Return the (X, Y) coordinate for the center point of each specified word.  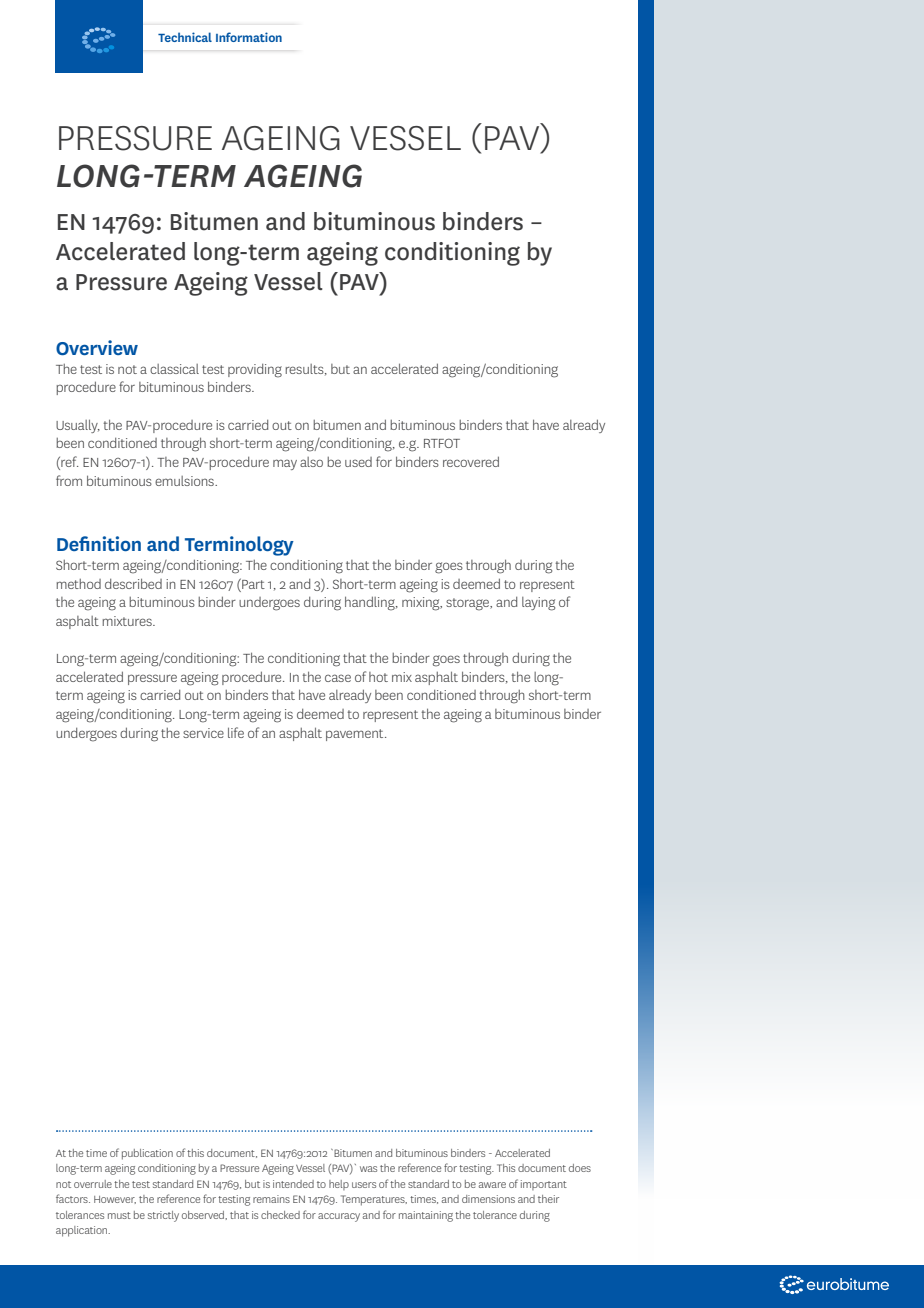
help (339, 1185)
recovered (471, 461)
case (338, 678)
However (115, 1200)
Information (249, 37)
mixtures (128, 621)
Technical (185, 37)
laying (538, 604)
